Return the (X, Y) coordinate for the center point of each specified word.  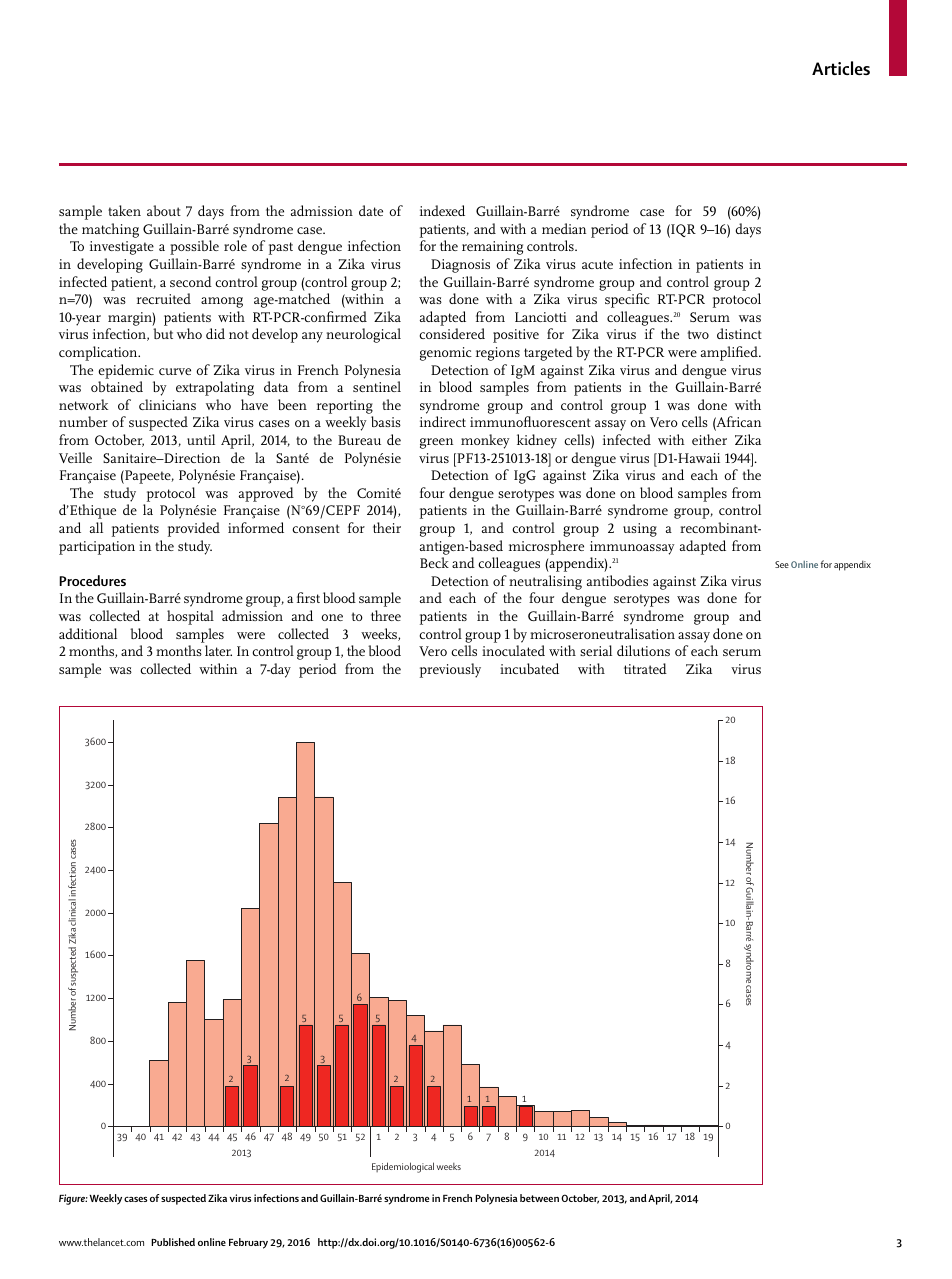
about (164, 210)
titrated (645, 668)
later (218, 650)
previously (450, 670)
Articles (841, 68)
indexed (442, 210)
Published (173, 1242)
